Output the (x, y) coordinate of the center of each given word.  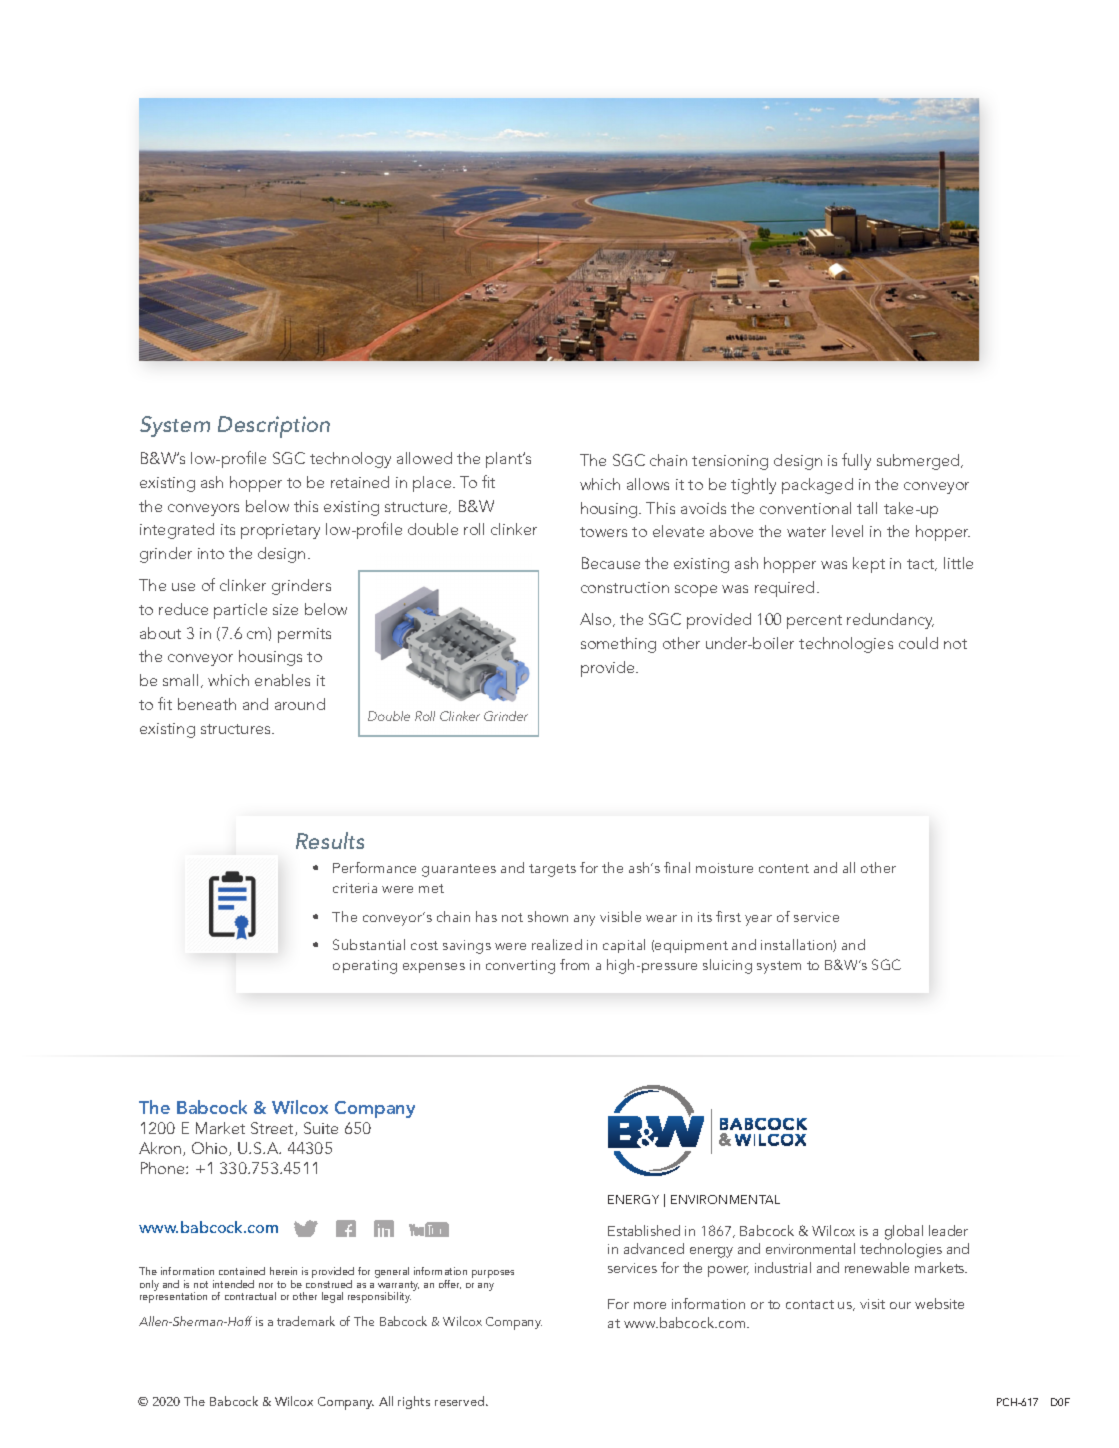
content (784, 868)
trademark (306, 1321)
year (758, 920)
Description (274, 427)
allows (648, 484)
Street (273, 1129)
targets (552, 870)
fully (856, 461)
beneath (207, 704)
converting (520, 967)
